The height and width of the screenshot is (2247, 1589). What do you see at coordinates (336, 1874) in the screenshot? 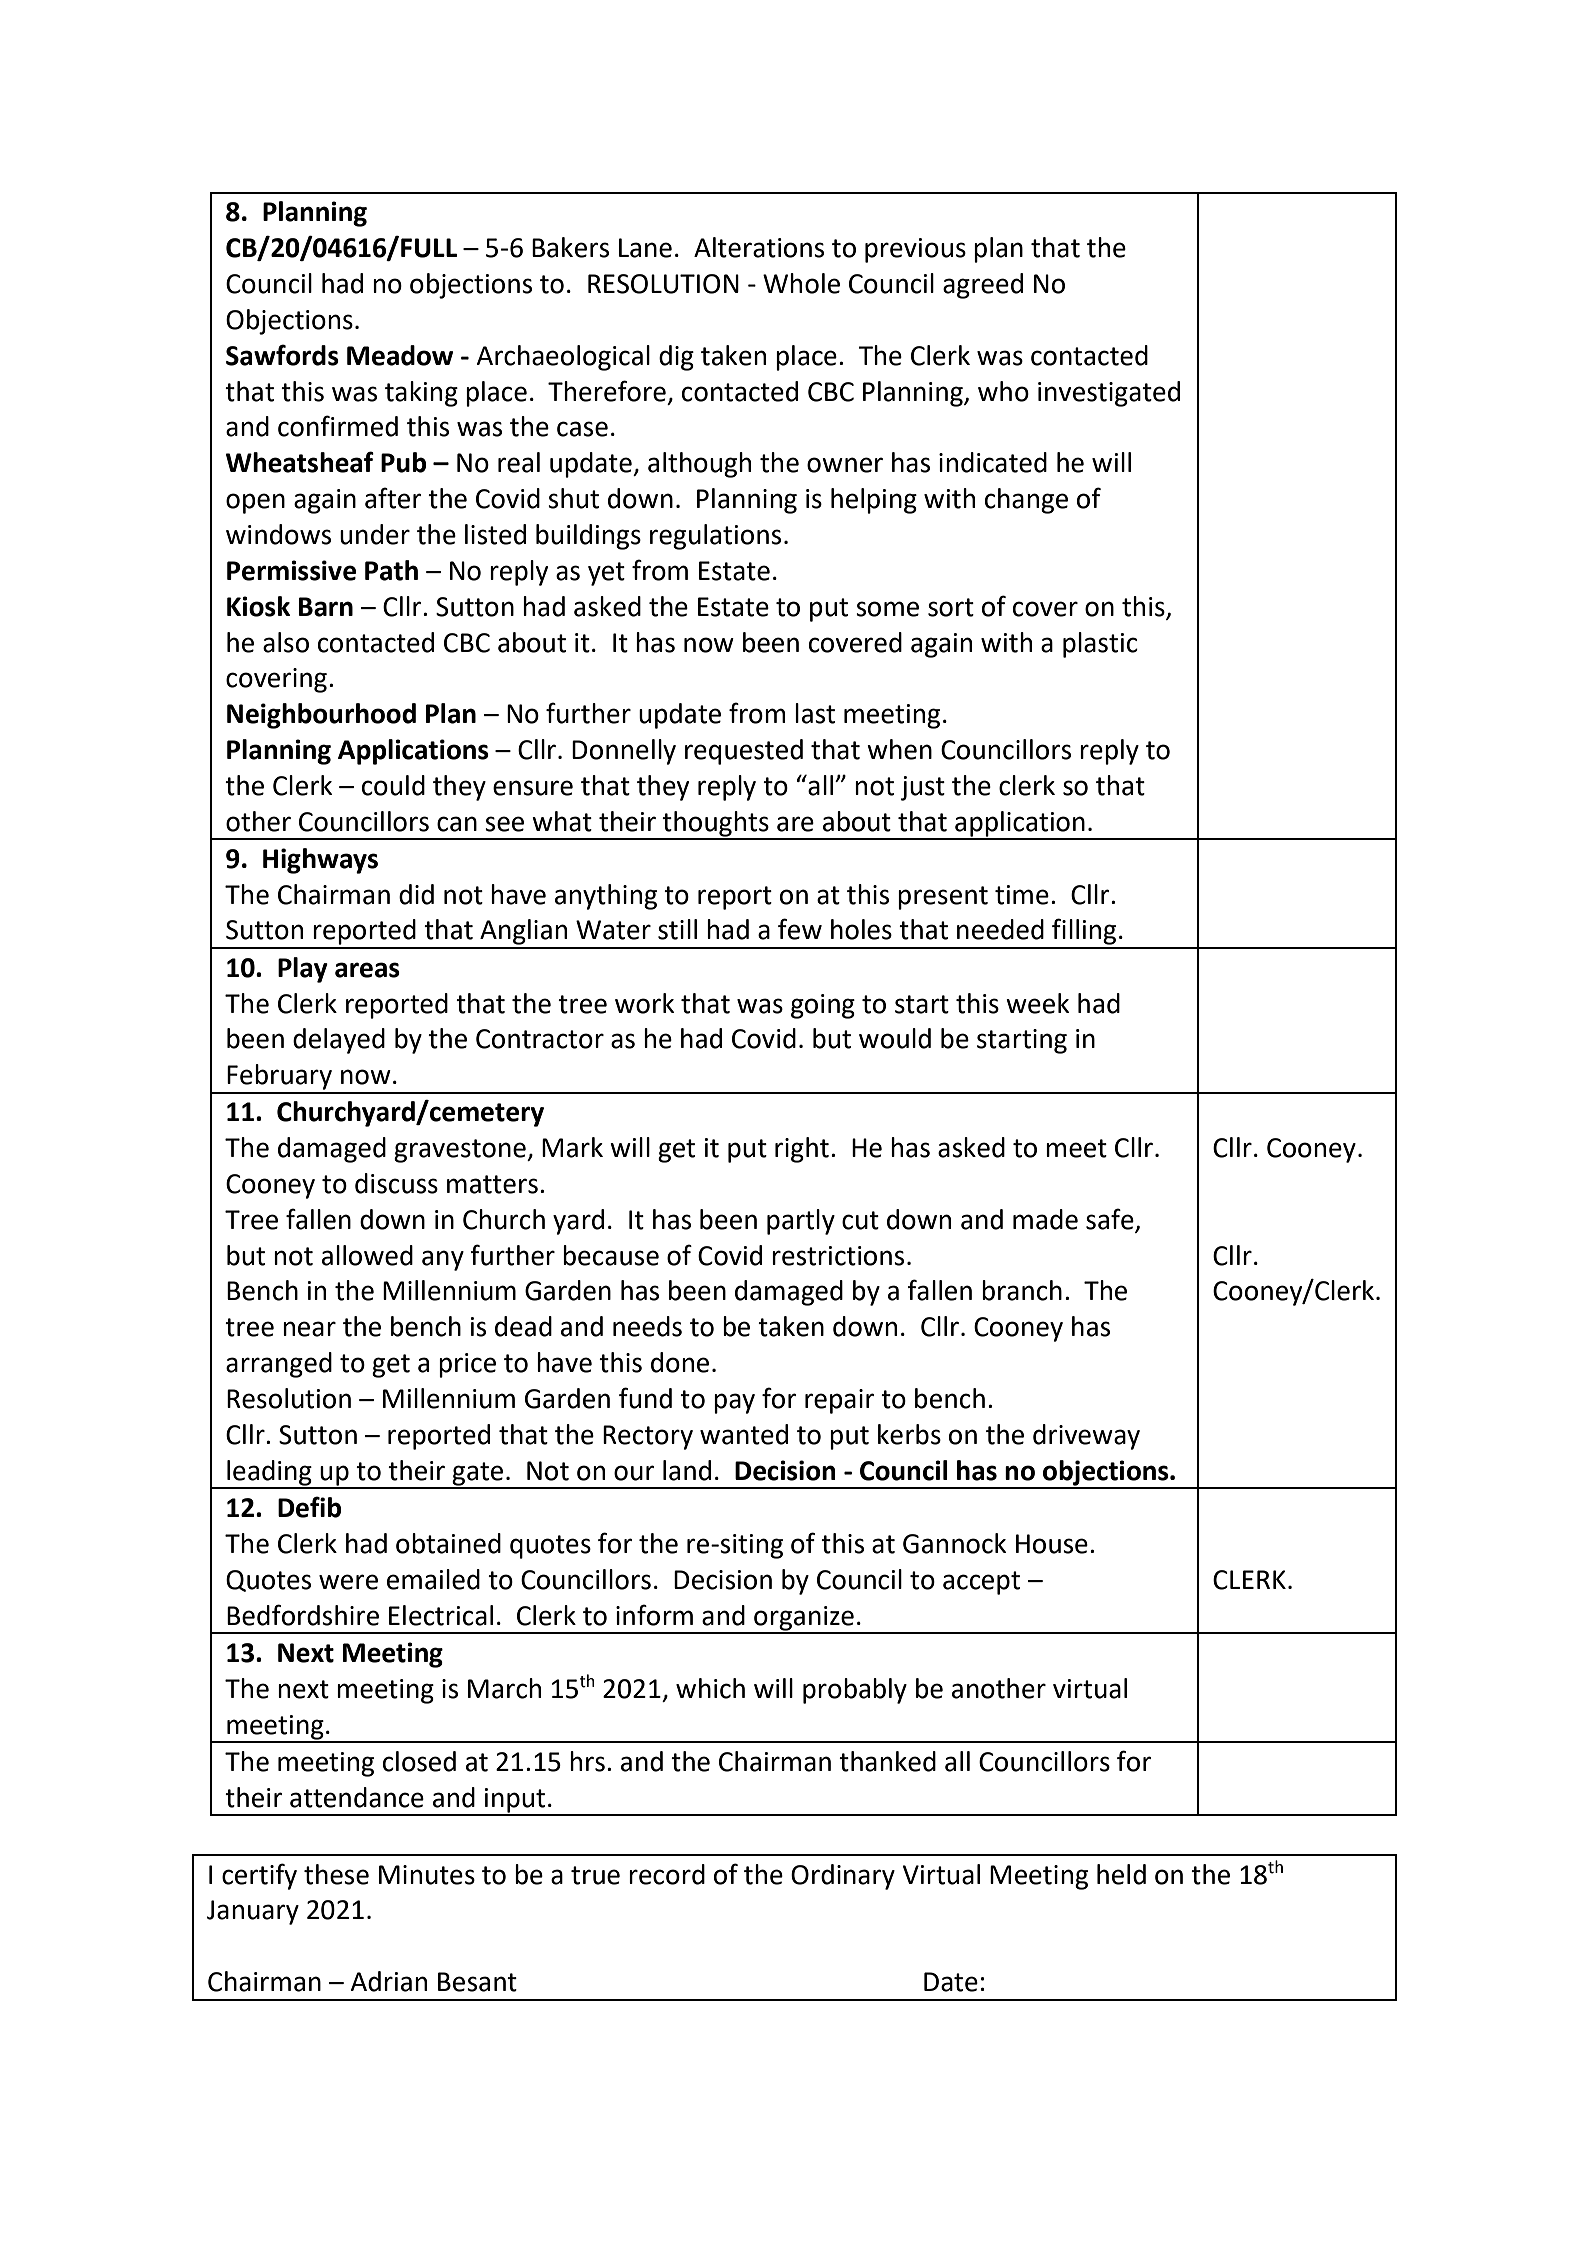
I see `these` at bounding box center [336, 1874].
